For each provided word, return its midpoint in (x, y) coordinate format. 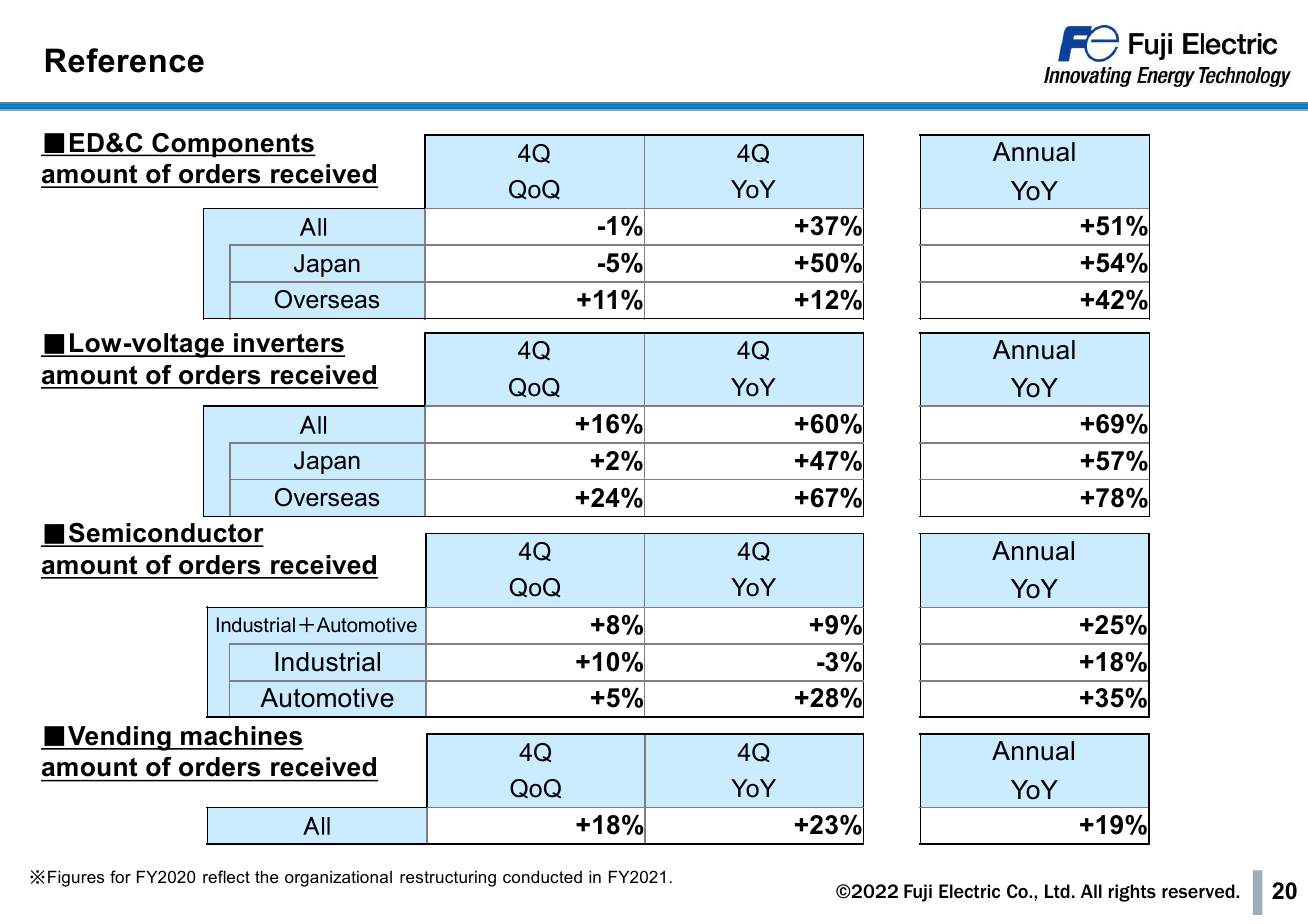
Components (233, 145)
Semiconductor (165, 534)
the (267, 876)
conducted (542, 876)
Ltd (1057, 891)
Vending (119, 738)
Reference (125, 60)
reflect (226, 876)
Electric (969, 891)
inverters (288, 344)
